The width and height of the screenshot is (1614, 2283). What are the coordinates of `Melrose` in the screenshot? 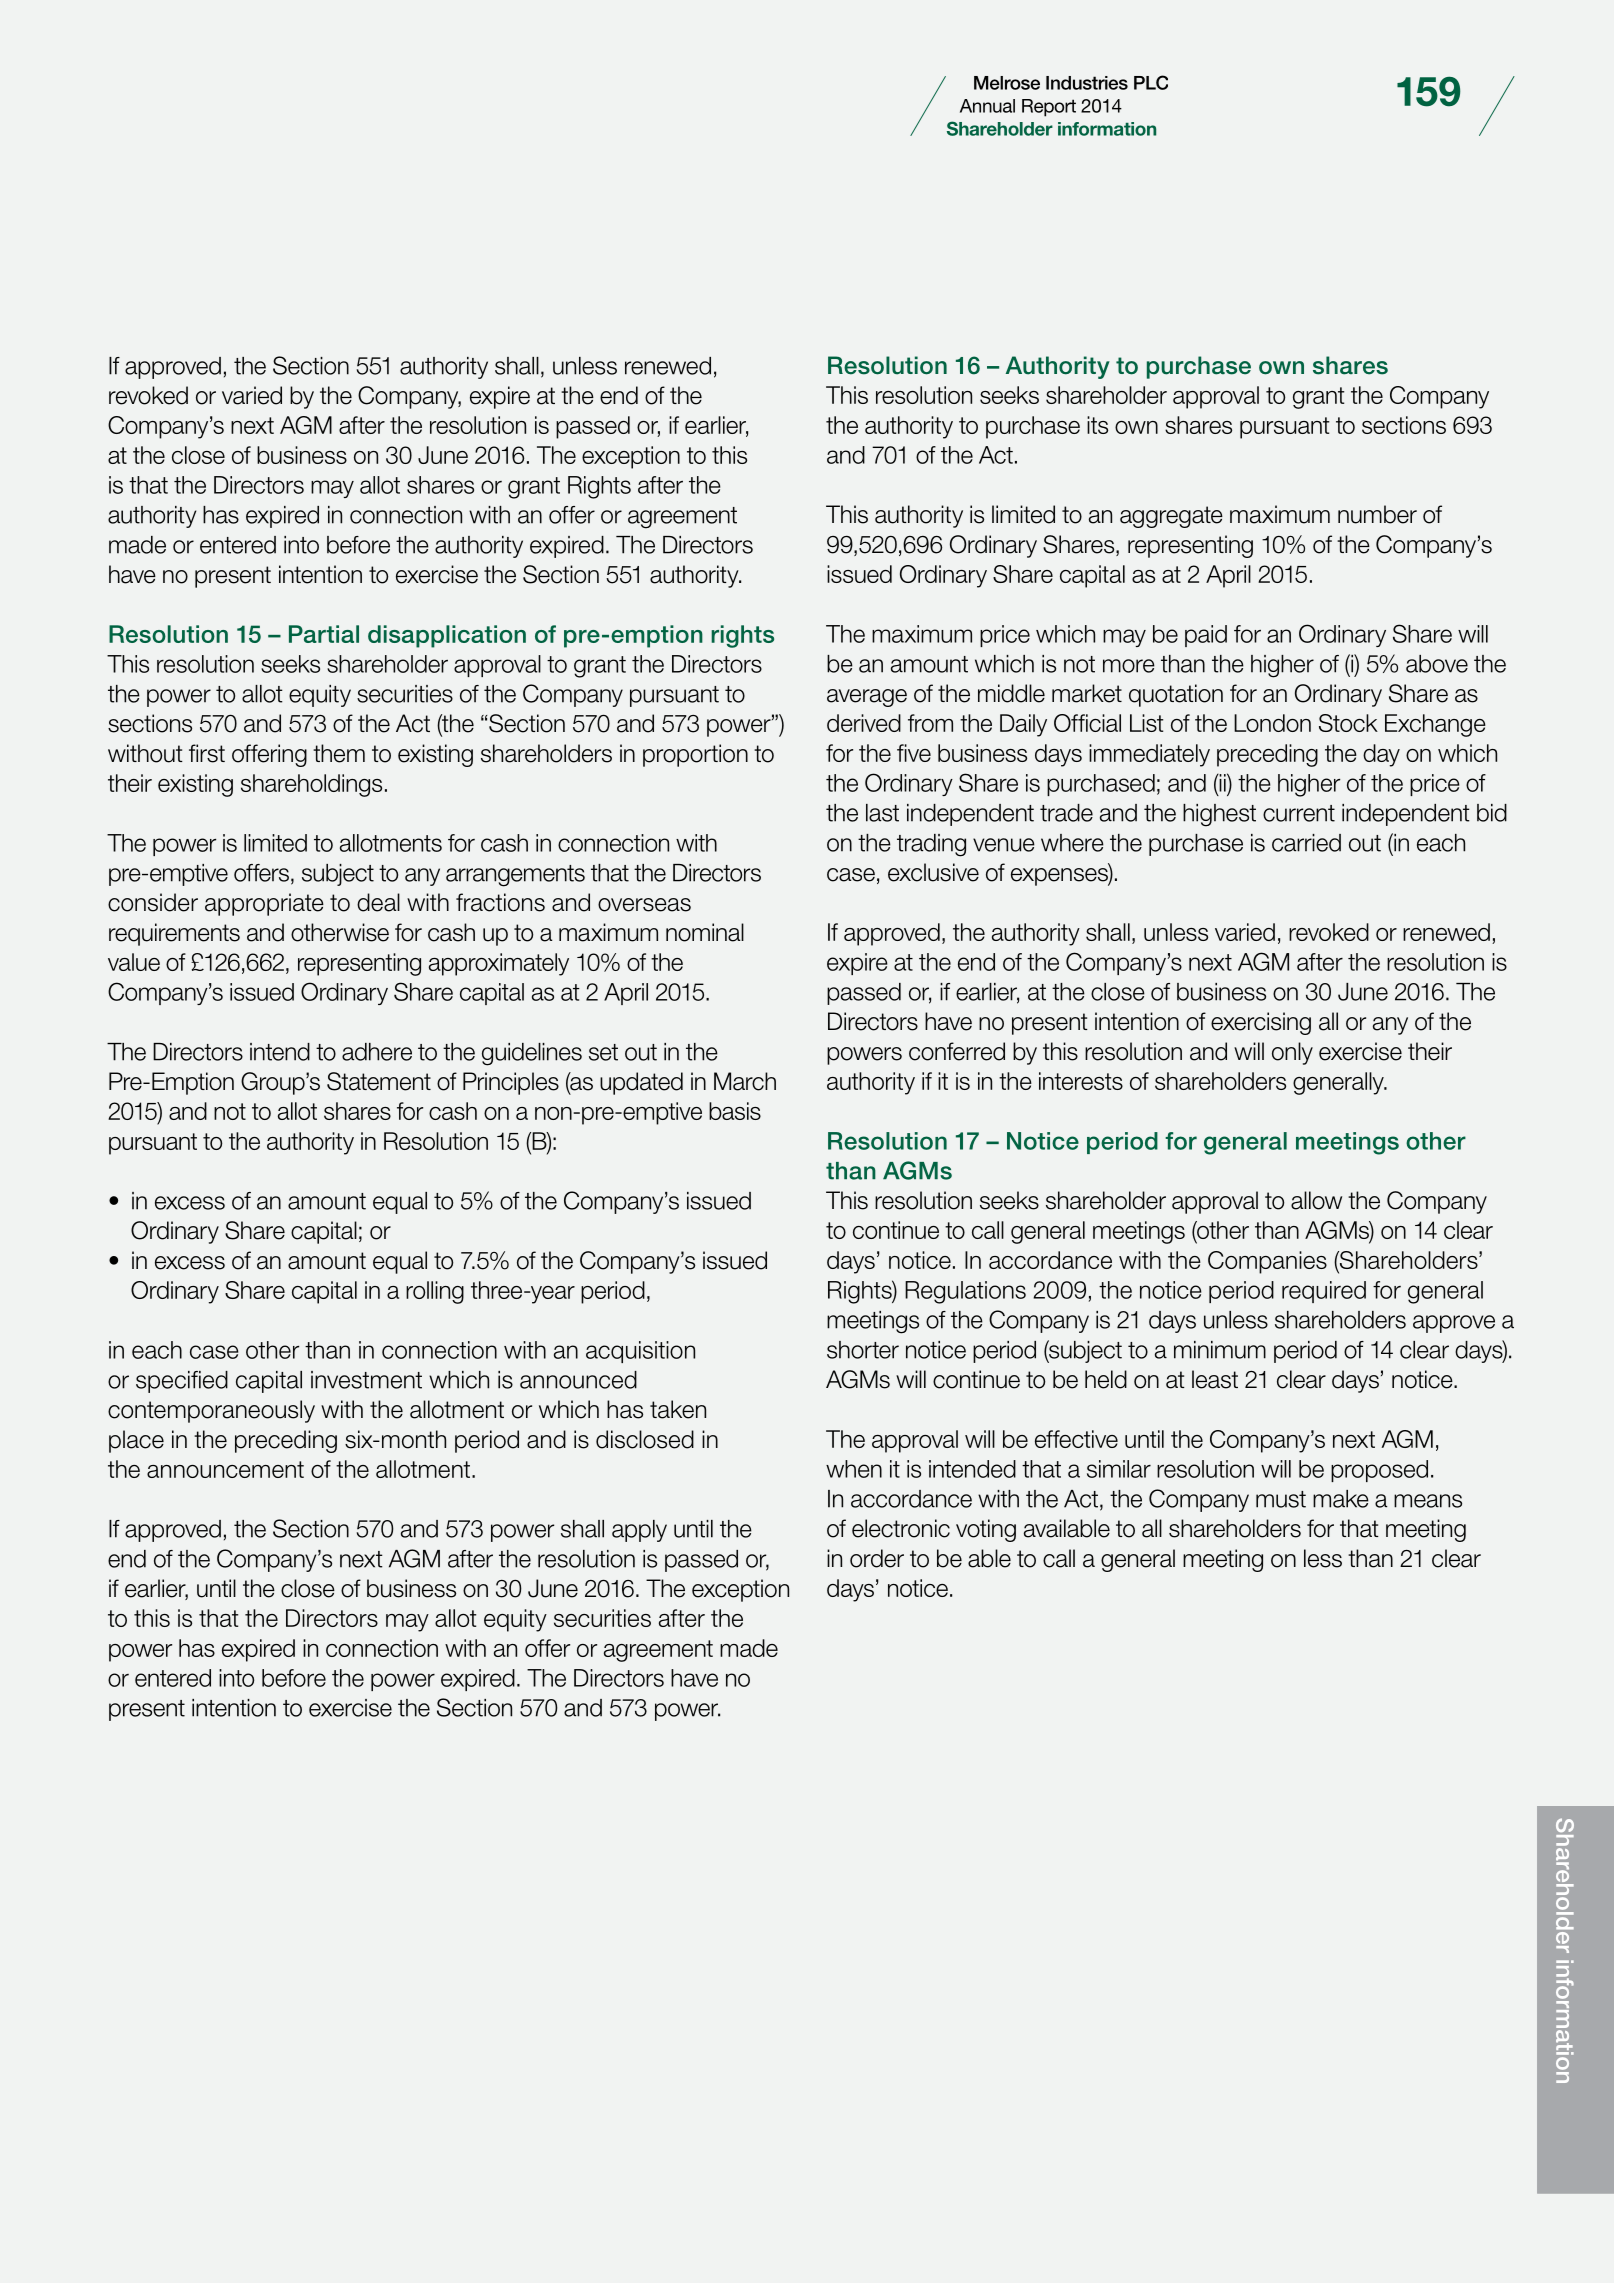 It's located at (1007, 83).
